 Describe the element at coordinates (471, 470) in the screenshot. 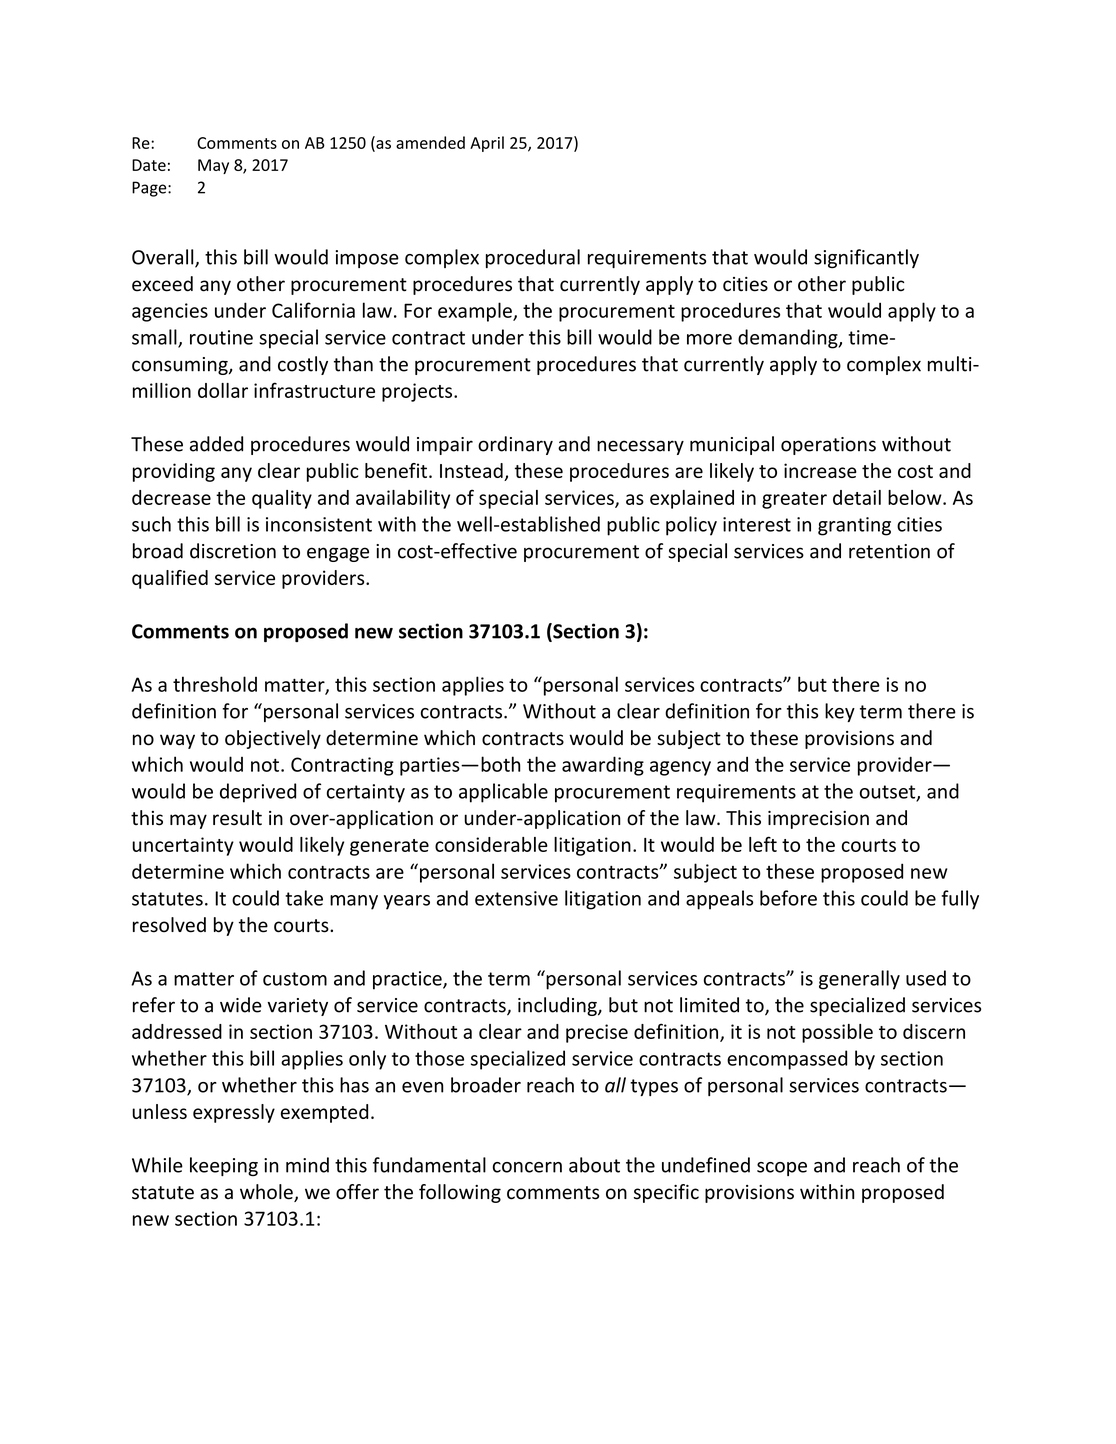

I see `Instead` at that location.
